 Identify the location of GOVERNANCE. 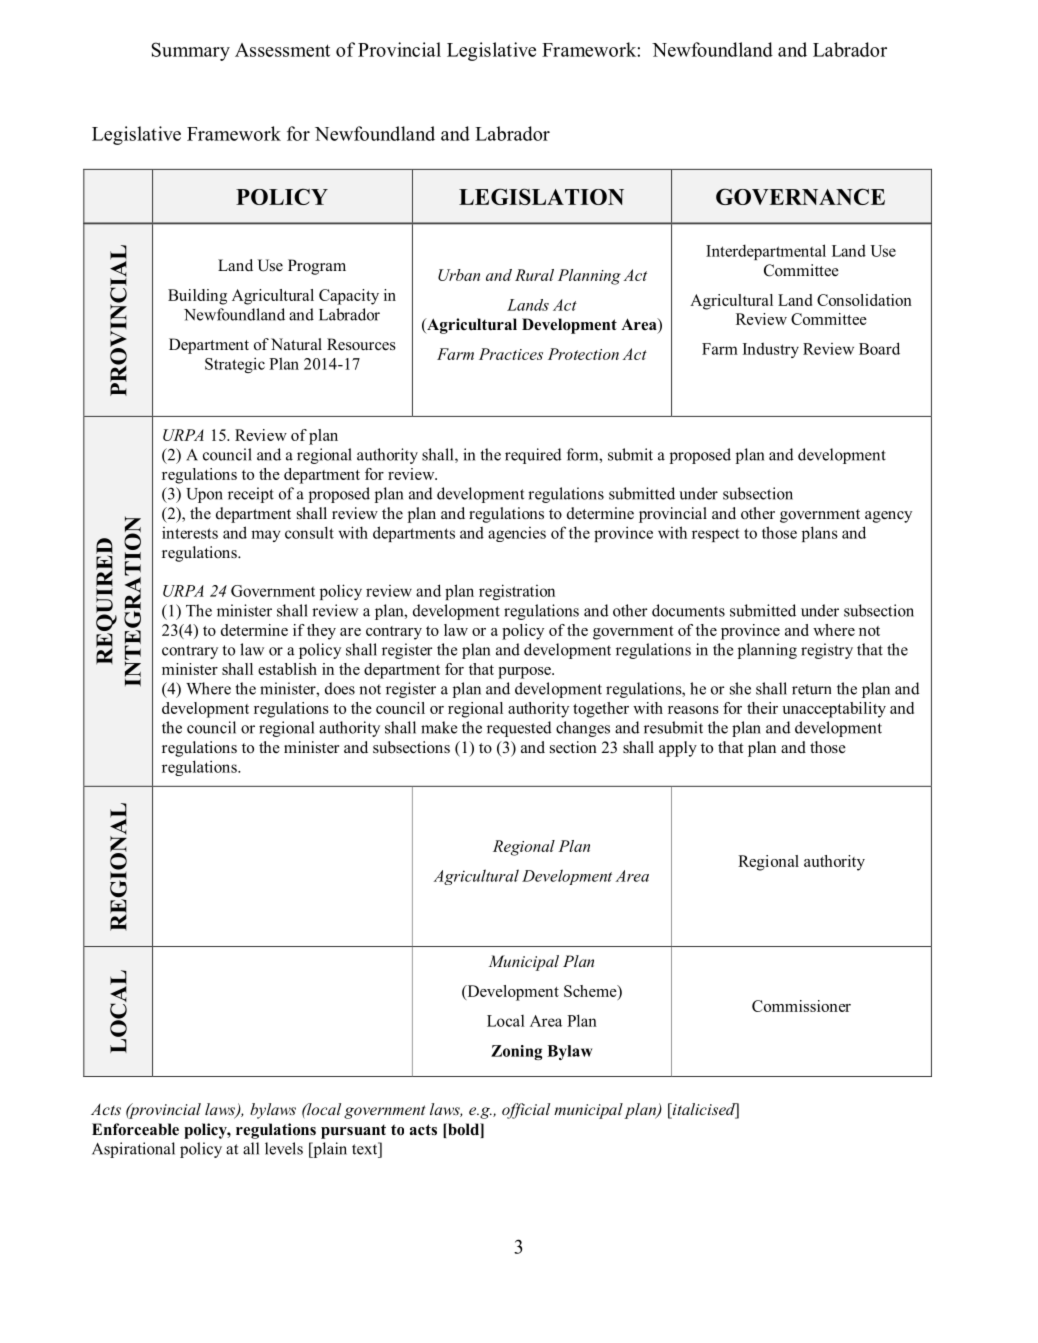
(800, 196).
